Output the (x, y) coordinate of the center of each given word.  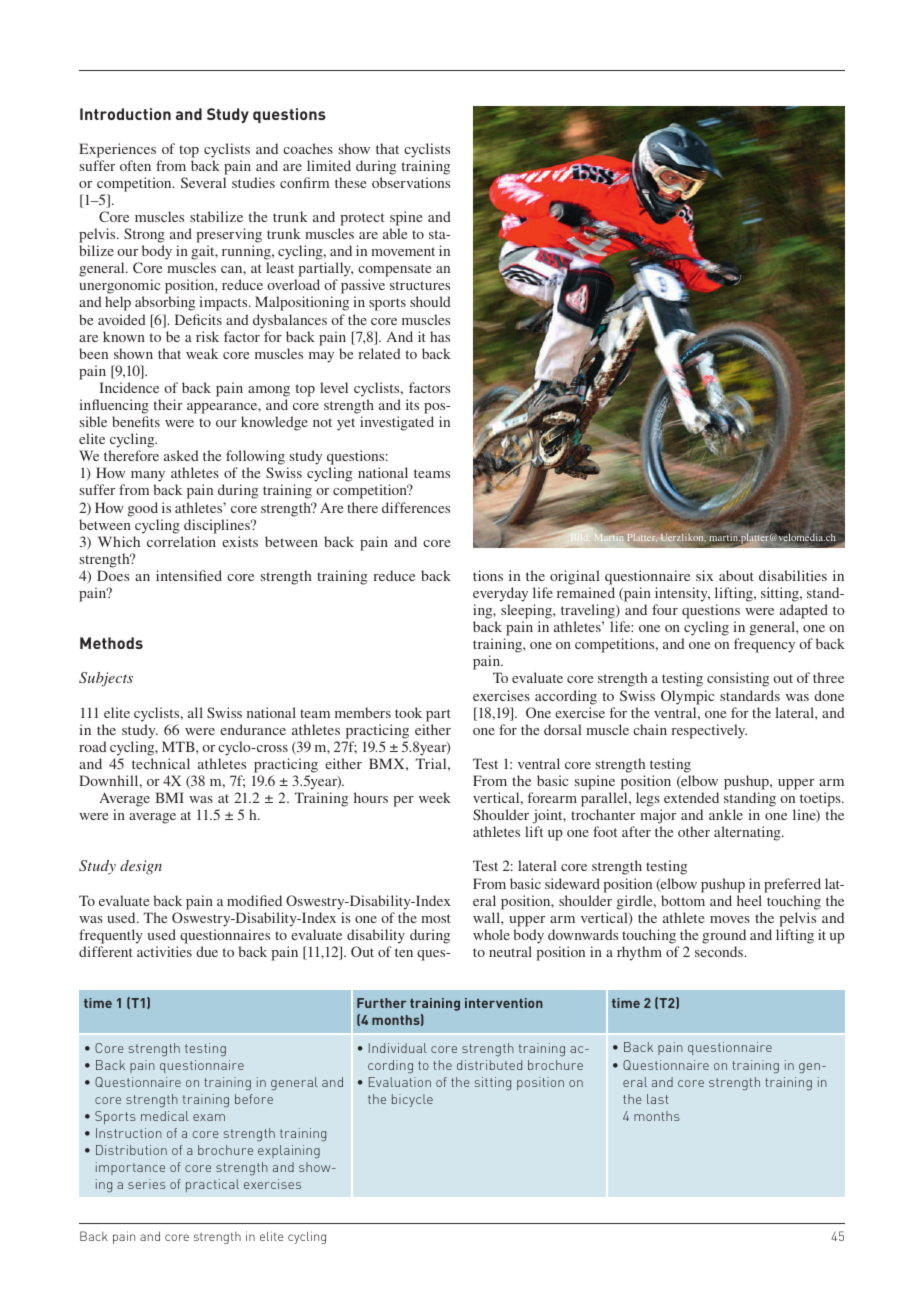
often (135, 165)
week (435, 797)
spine (406, 218)
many (148, 478)
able (395, 233)
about (736, 575)
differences (416, 507)
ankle (726, 814)
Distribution (131, 1150)
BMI (169, 797)
